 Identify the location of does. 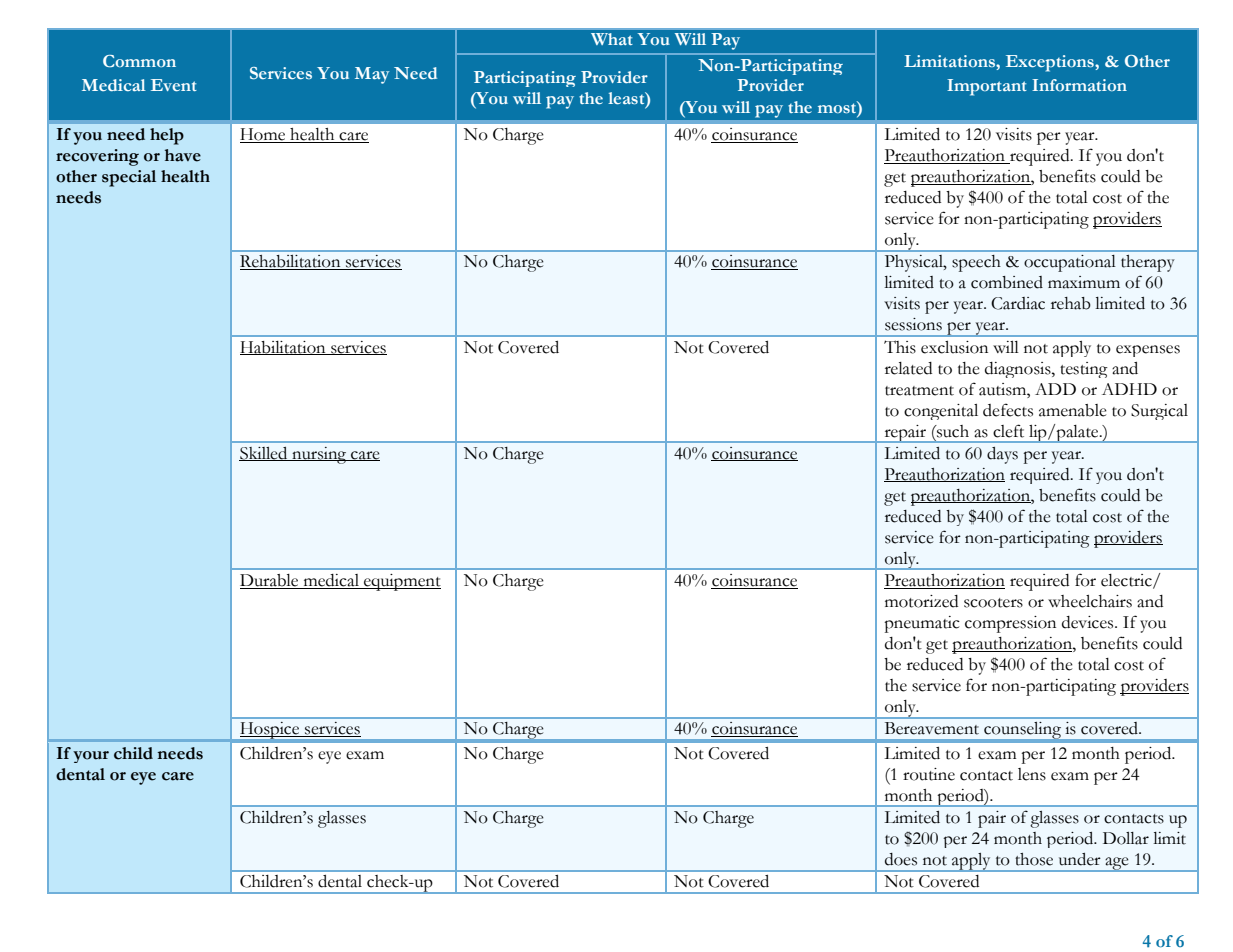
(901, 859).
